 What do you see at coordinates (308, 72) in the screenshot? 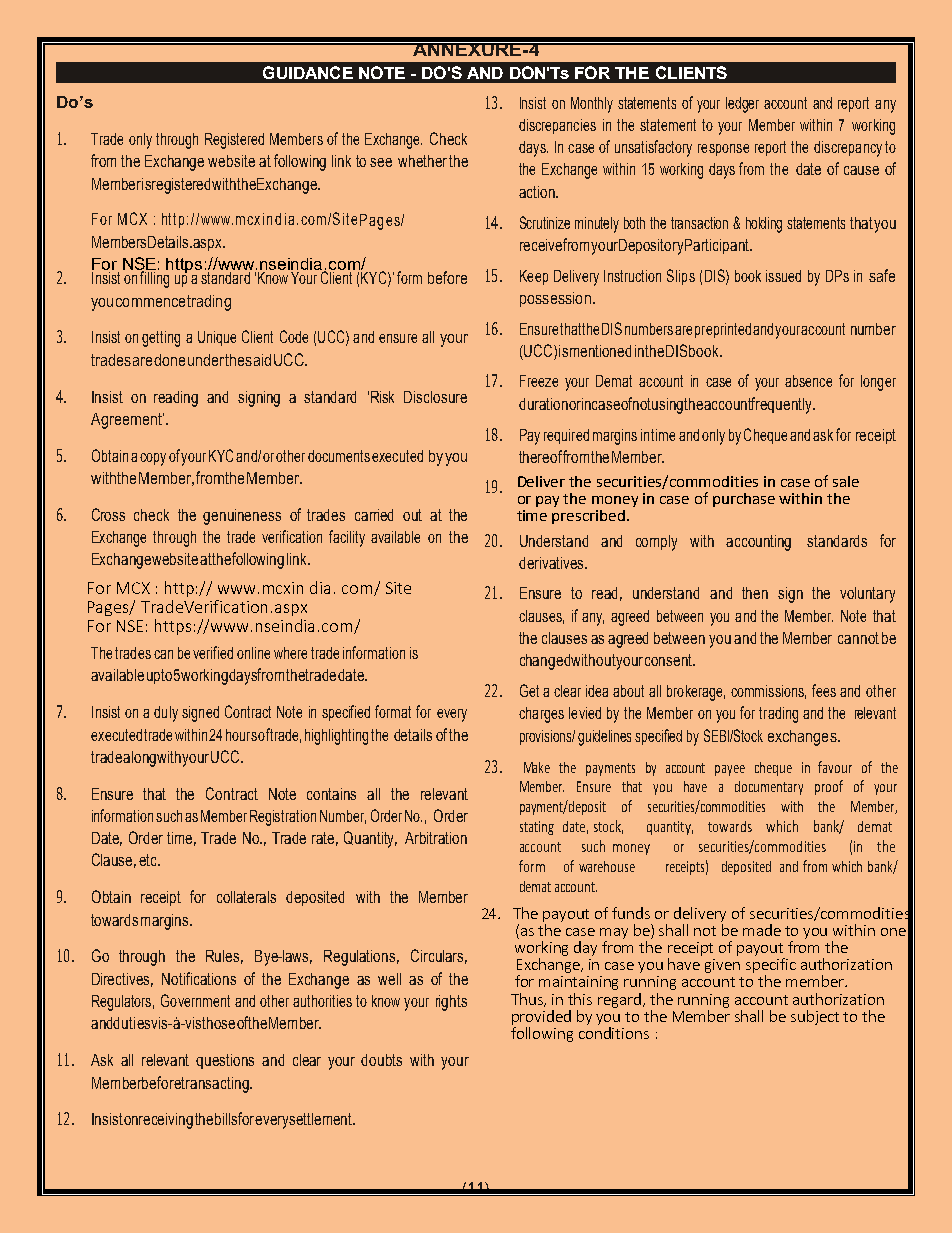
I see `GUIDANCE` at bounding box center [308, 72].
